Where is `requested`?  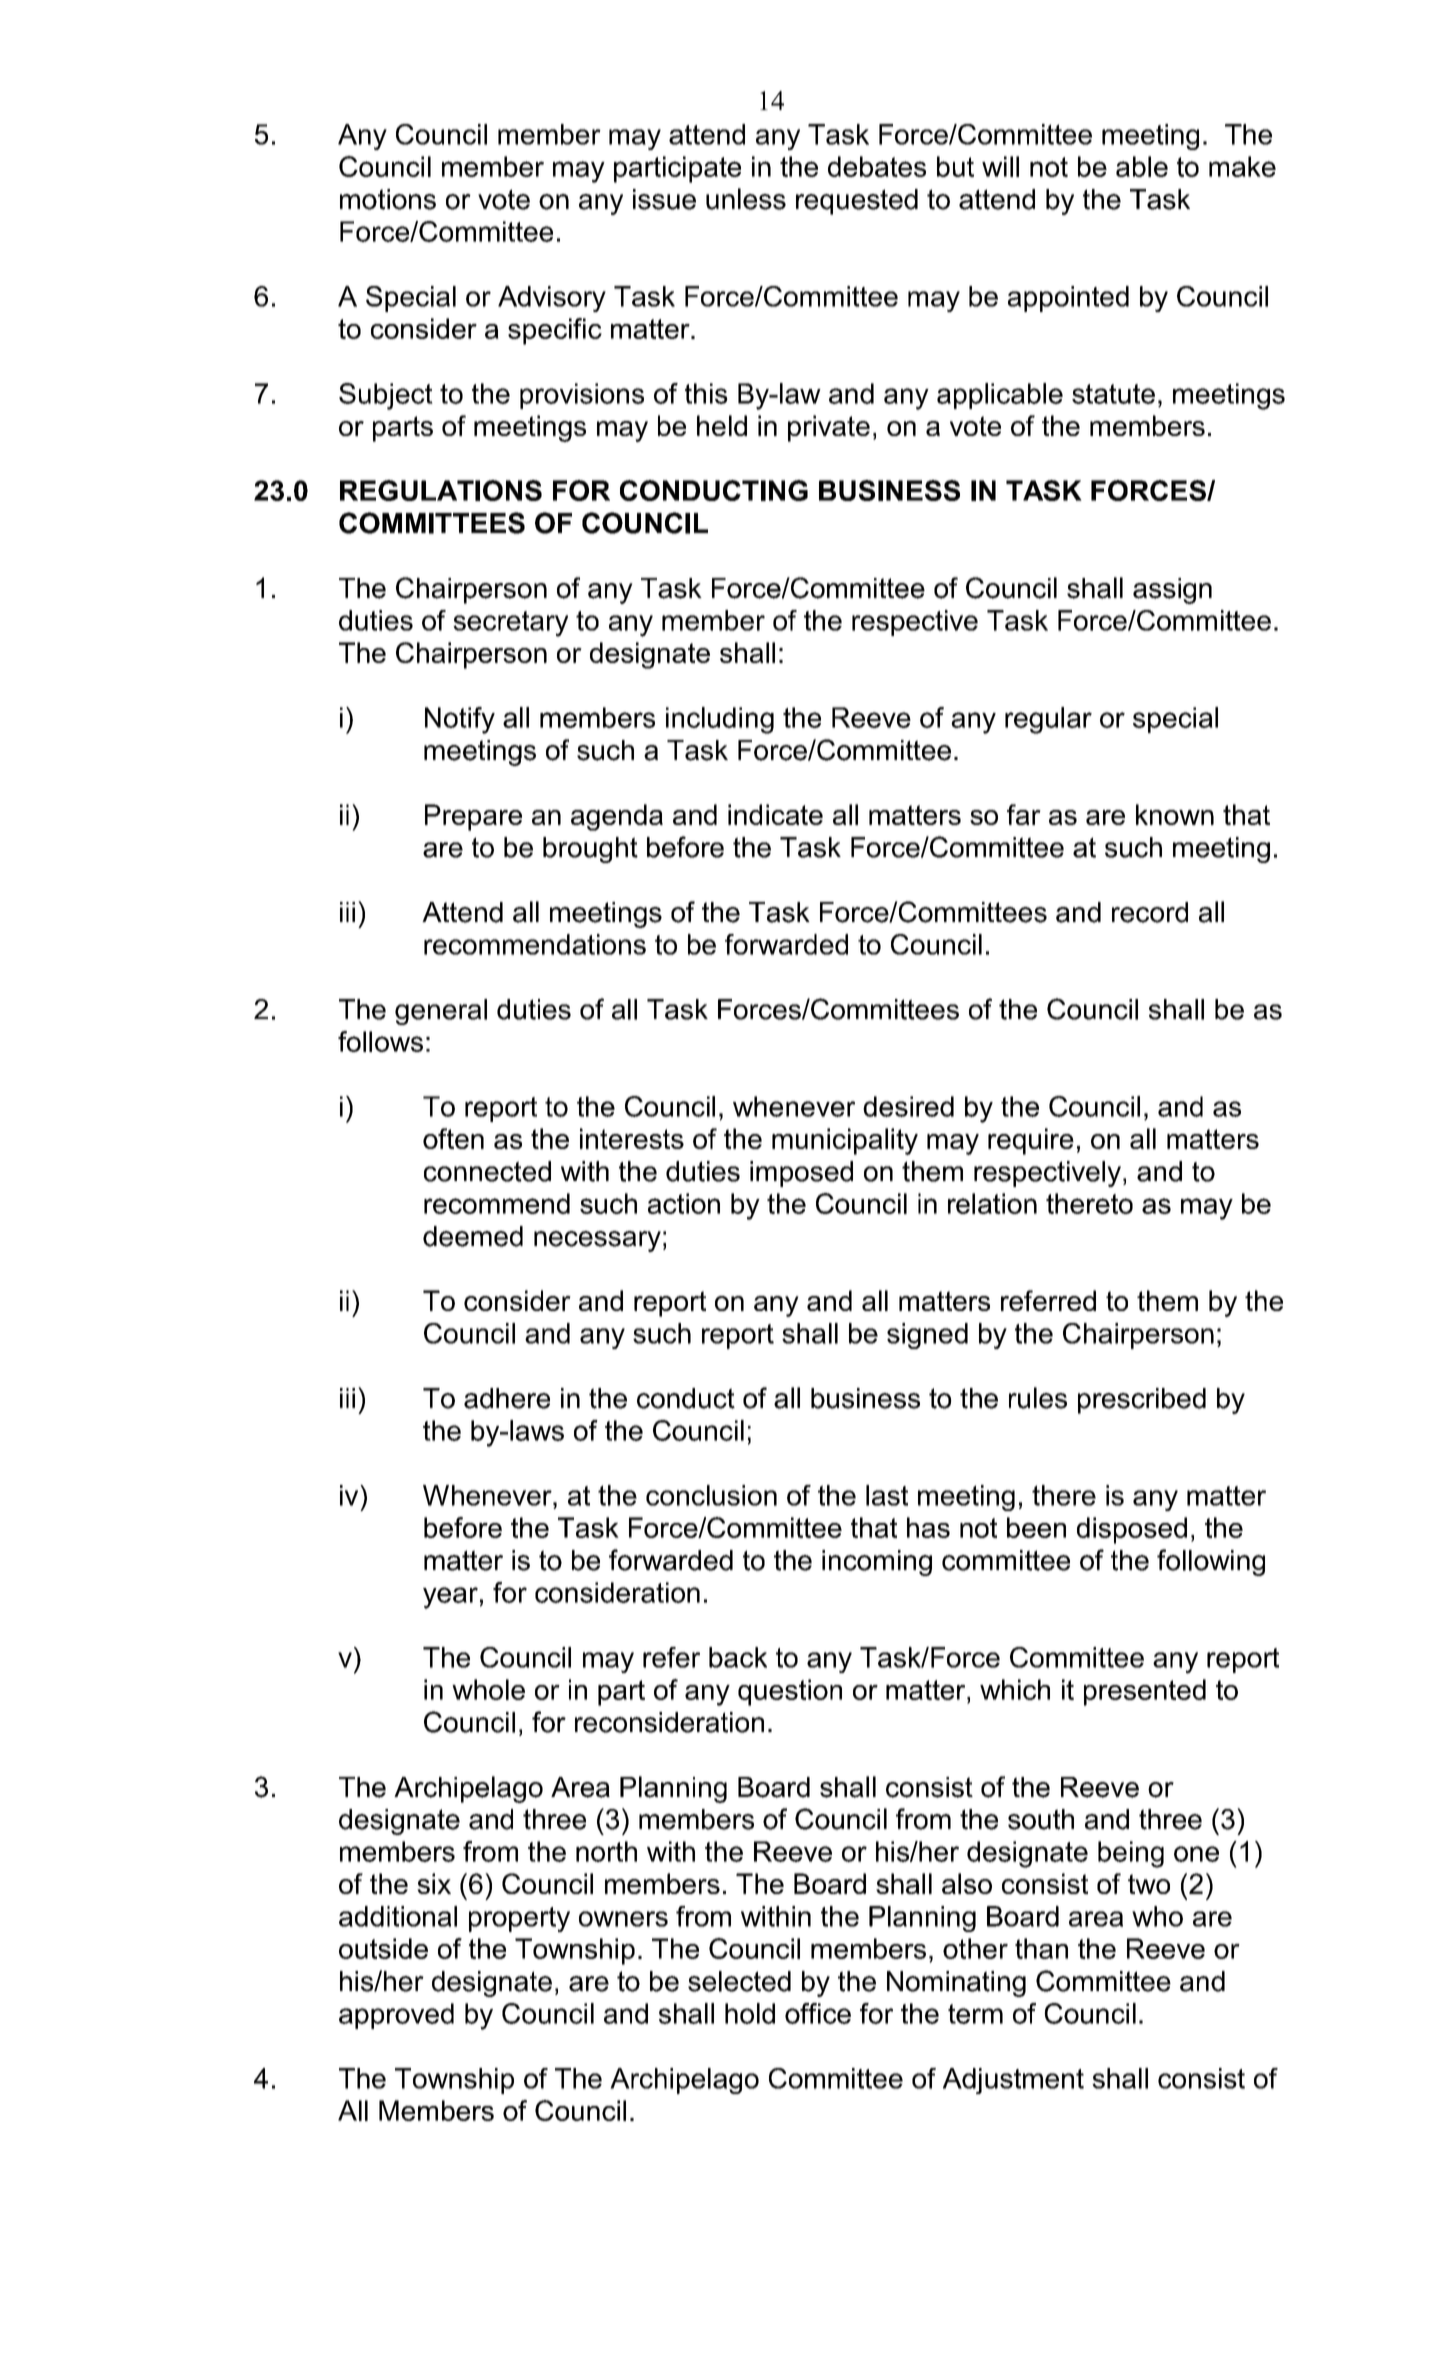 requested is located at coordinates (857, 202).
